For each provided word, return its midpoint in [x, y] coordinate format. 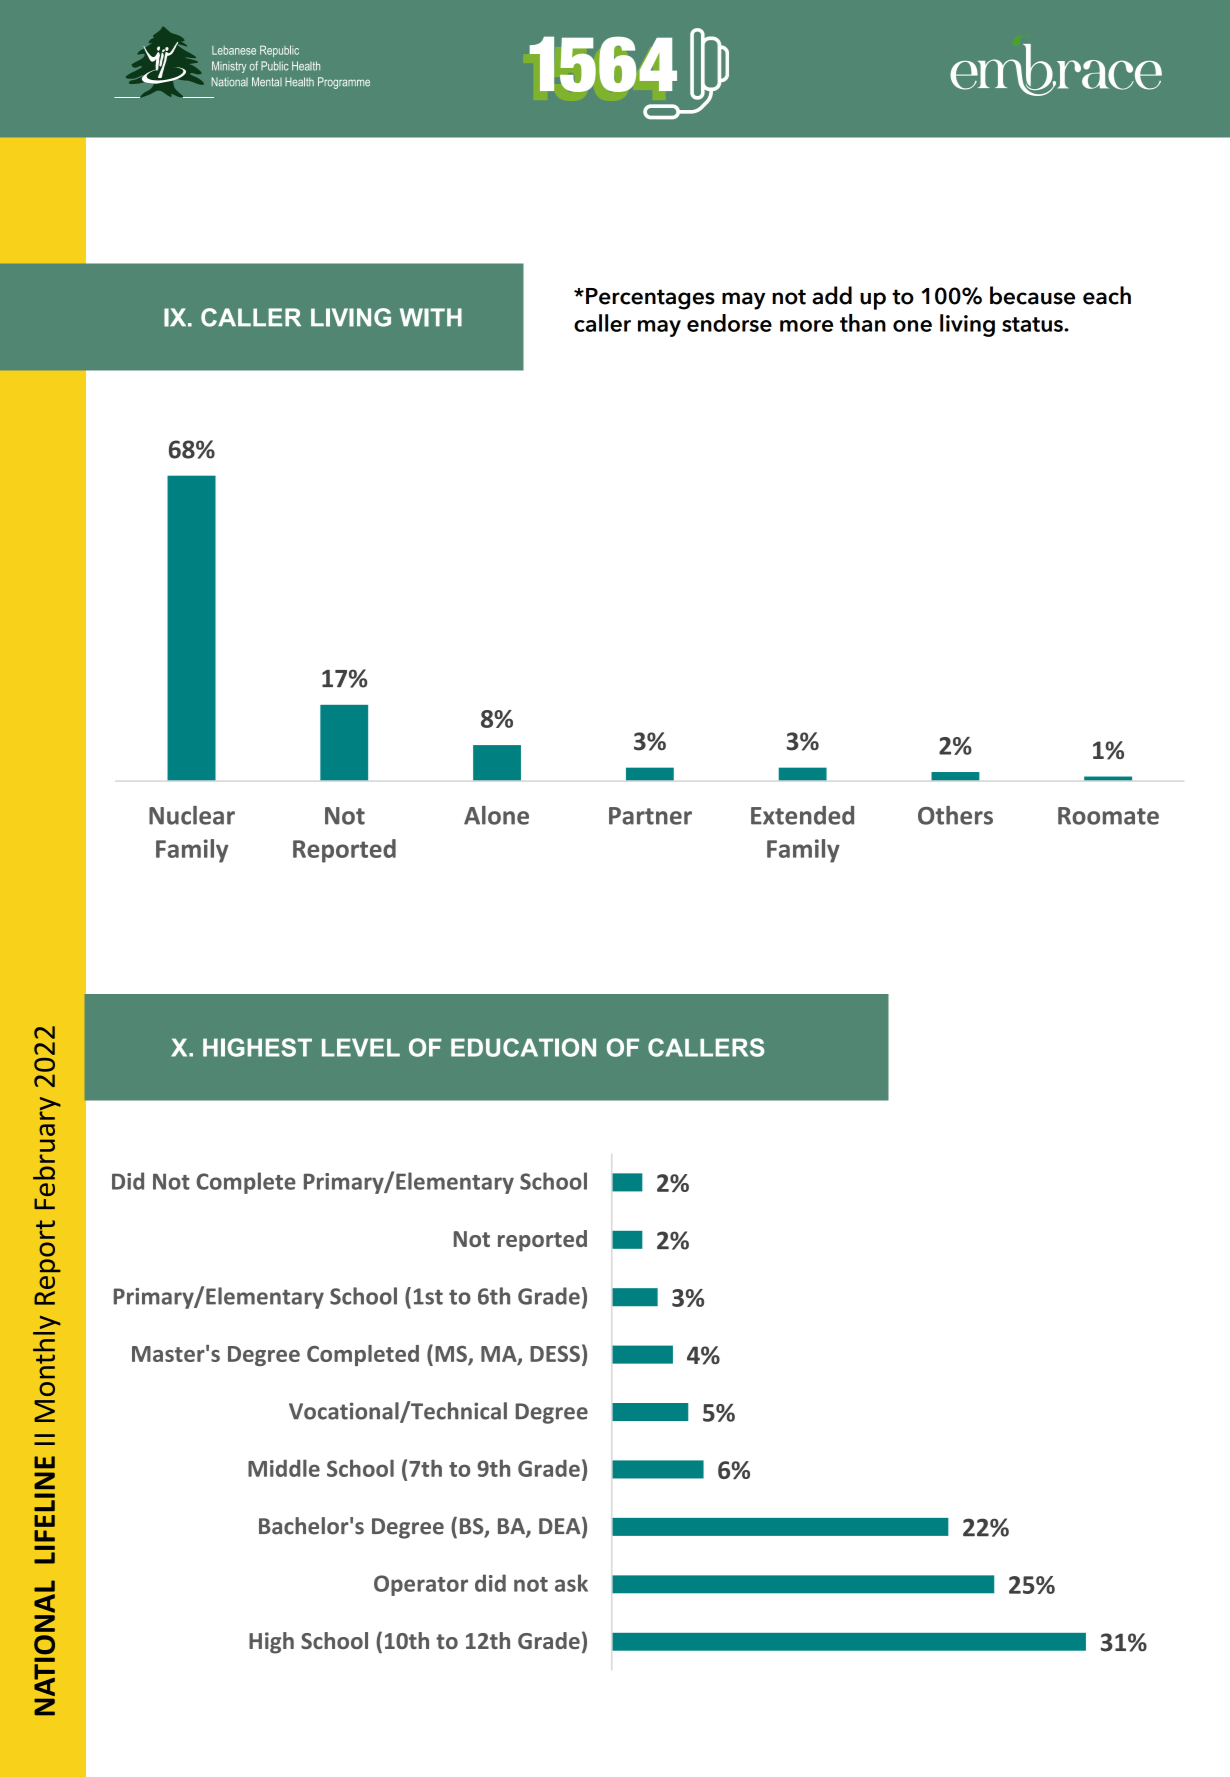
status [1033, 324]
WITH [431, 317]
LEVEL [361, 1047]
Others [955, 815]
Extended [802, 815]
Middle [284, 1468]
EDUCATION [523, 1047]
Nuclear [192, 815]
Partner [650, 816]
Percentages [650, 299]
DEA [561, 1527]
